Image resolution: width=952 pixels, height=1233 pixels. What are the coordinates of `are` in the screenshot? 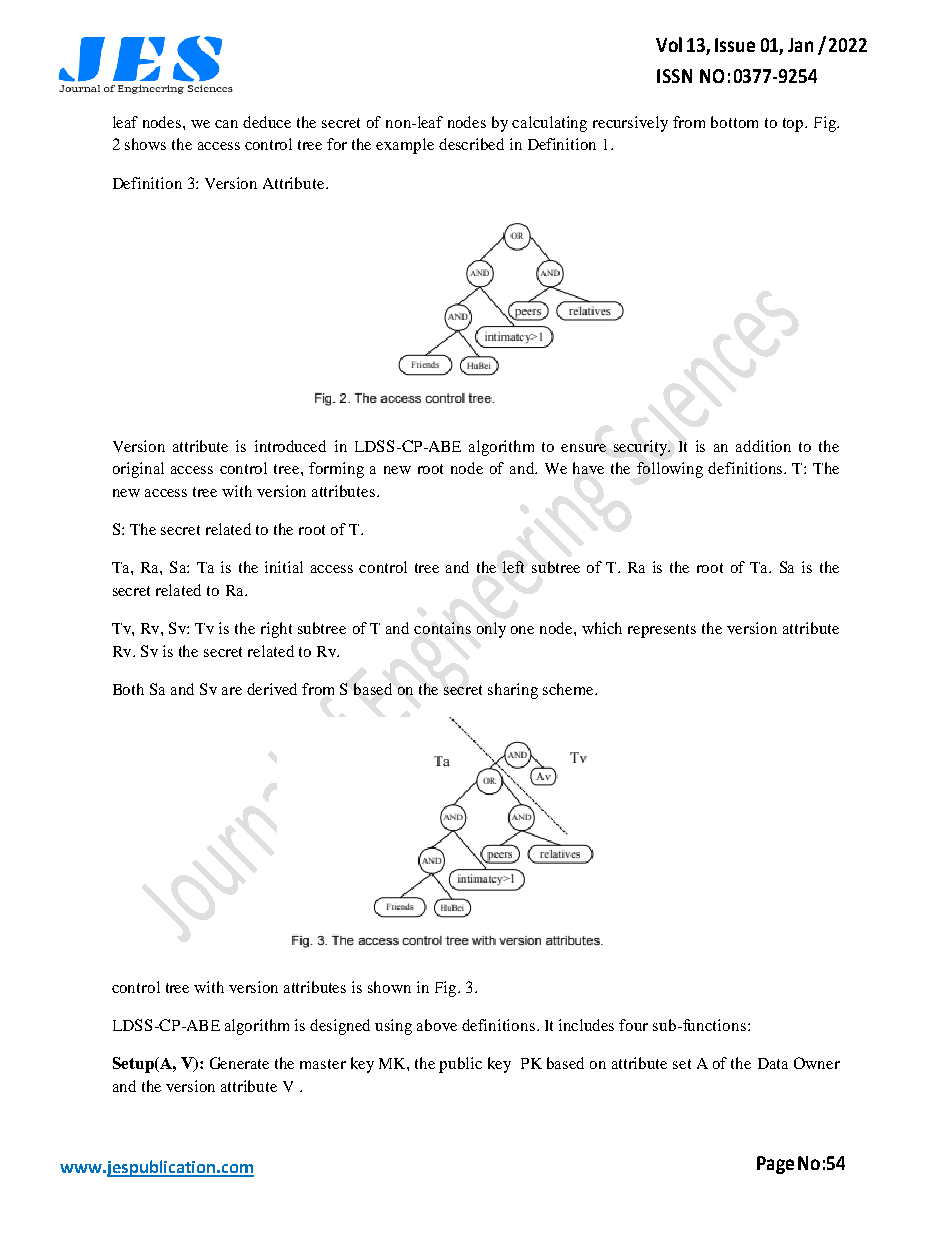 It's located at (232, 691).
